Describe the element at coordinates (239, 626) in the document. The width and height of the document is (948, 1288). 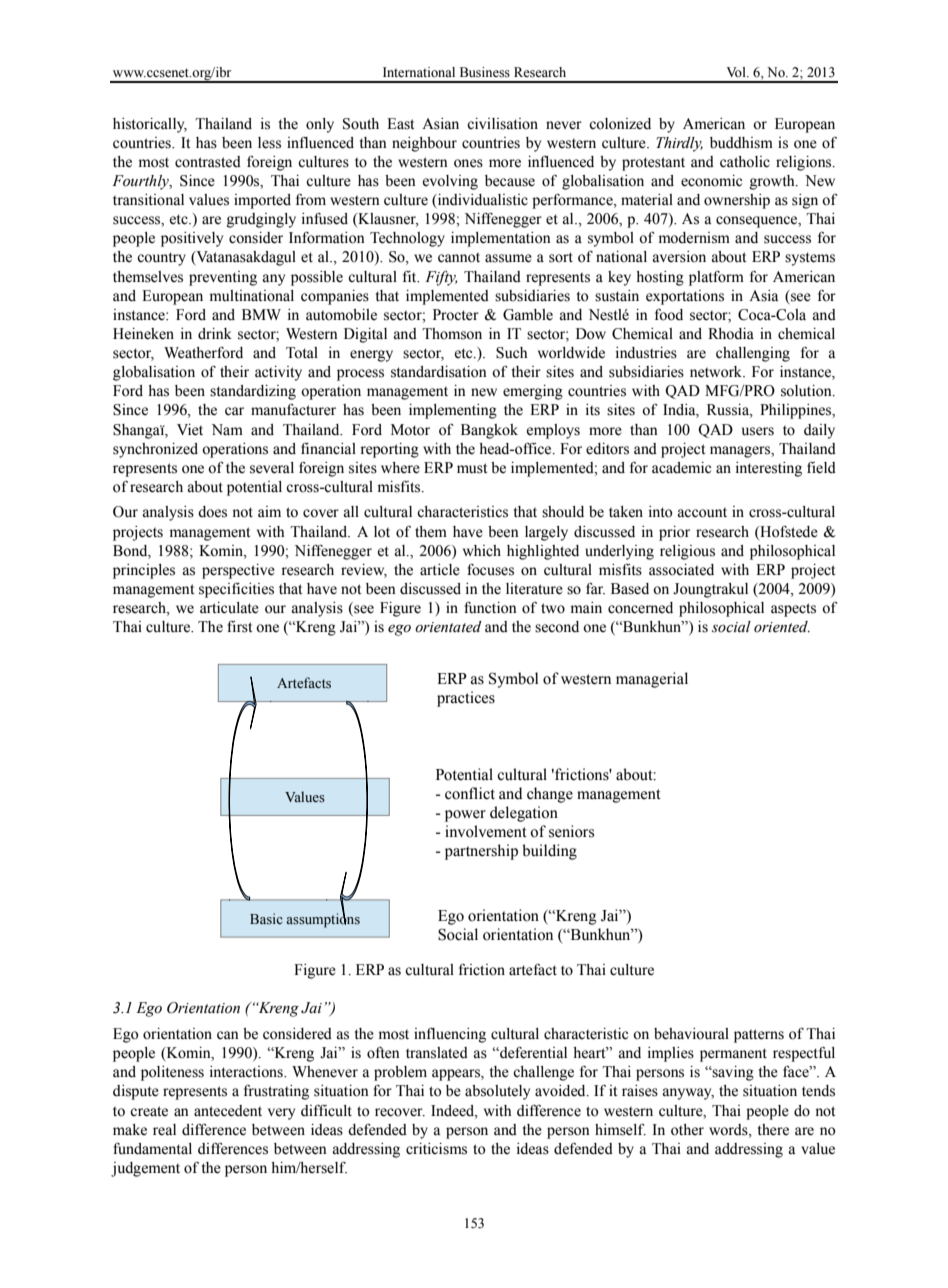
I see `first` at that location.
